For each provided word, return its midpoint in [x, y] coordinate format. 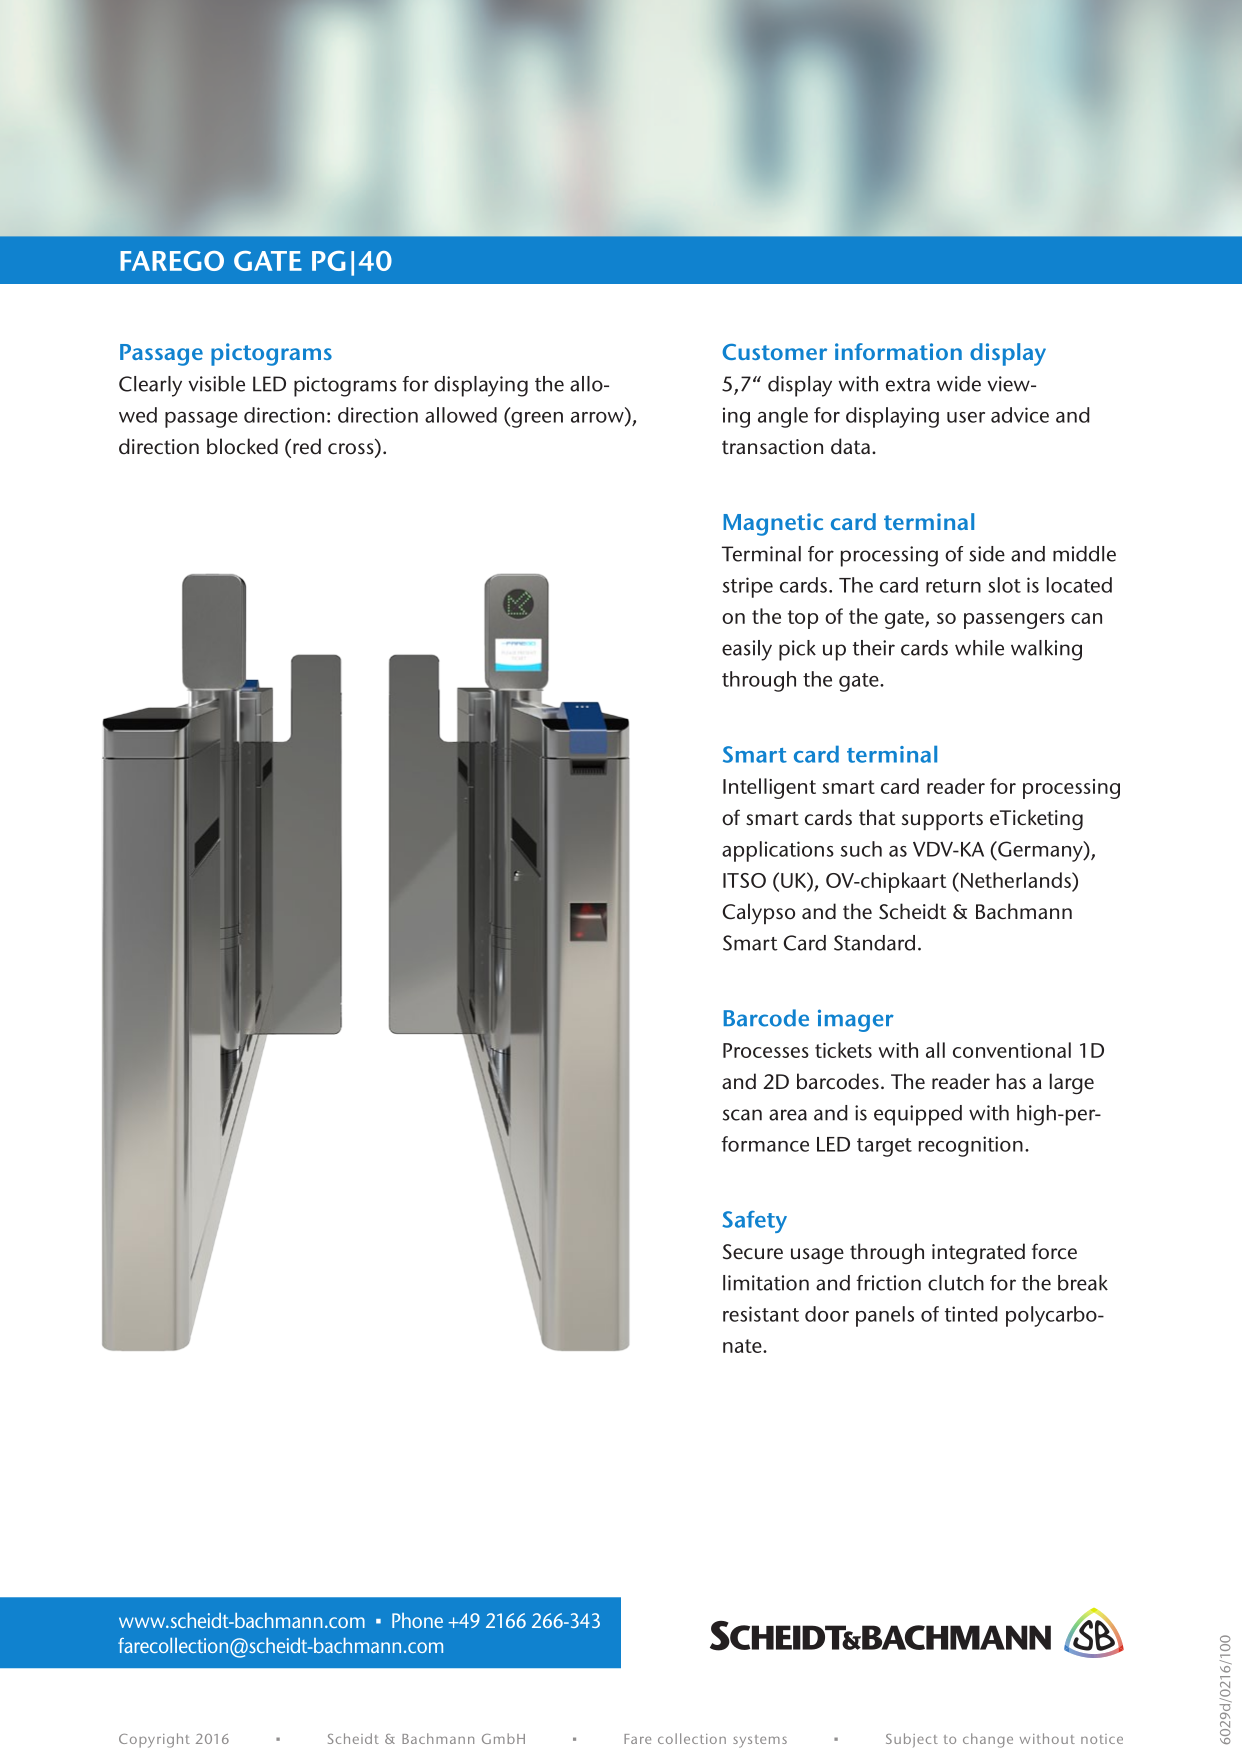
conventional [1012, 1050]
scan [742, 1115]
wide [959, 384]
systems [760, 1741]
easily [747, 650]
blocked [242, 446]
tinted [971, 1314]
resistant [761, 1314]
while [979, 648]
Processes [766, 1050]
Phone [417, 1620]
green [536, 420]
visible [216, 384]
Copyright [154, 1740]
